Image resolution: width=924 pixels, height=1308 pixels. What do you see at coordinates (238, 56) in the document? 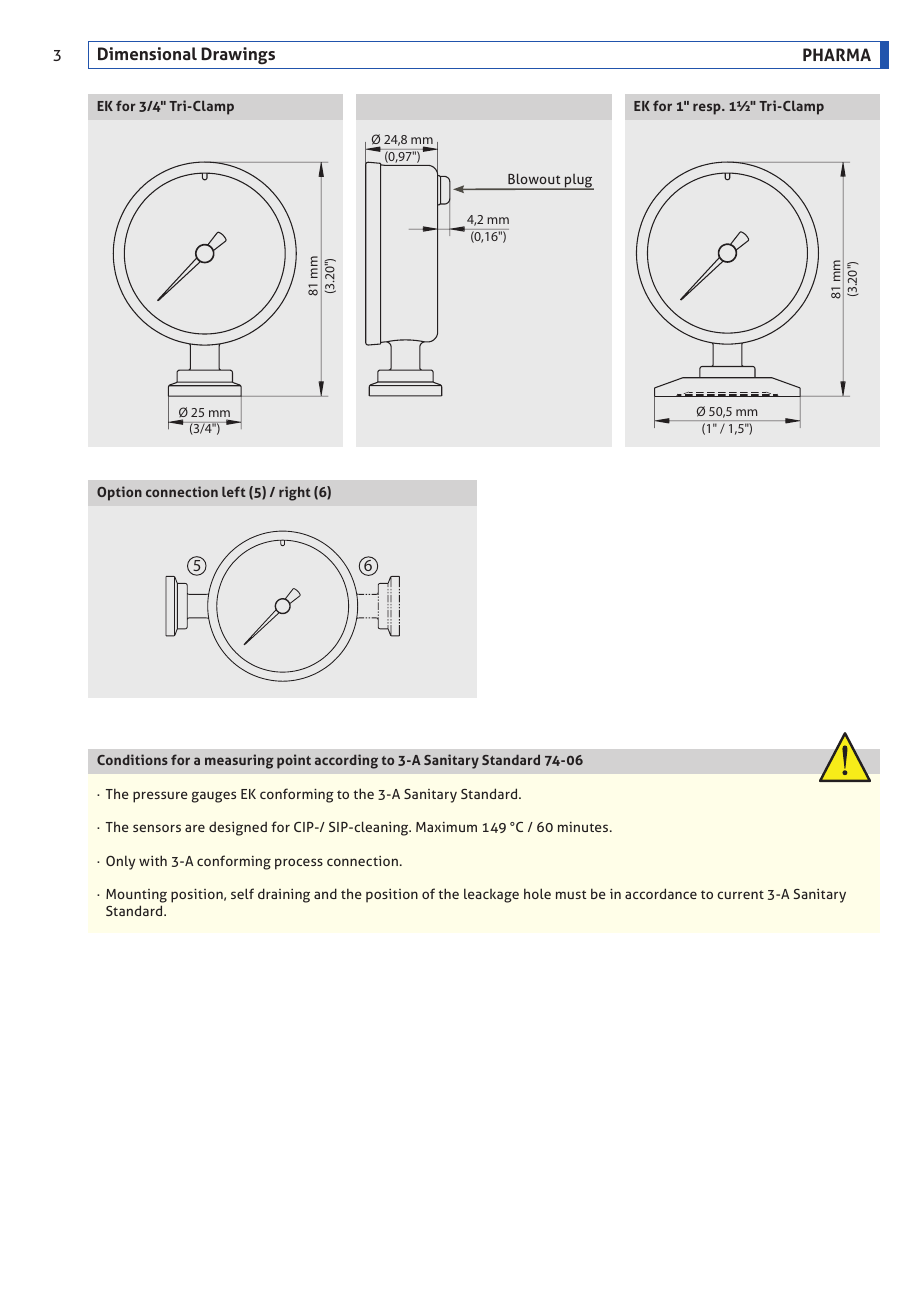
I see `Drawings` at bounding box center [238, 56].
